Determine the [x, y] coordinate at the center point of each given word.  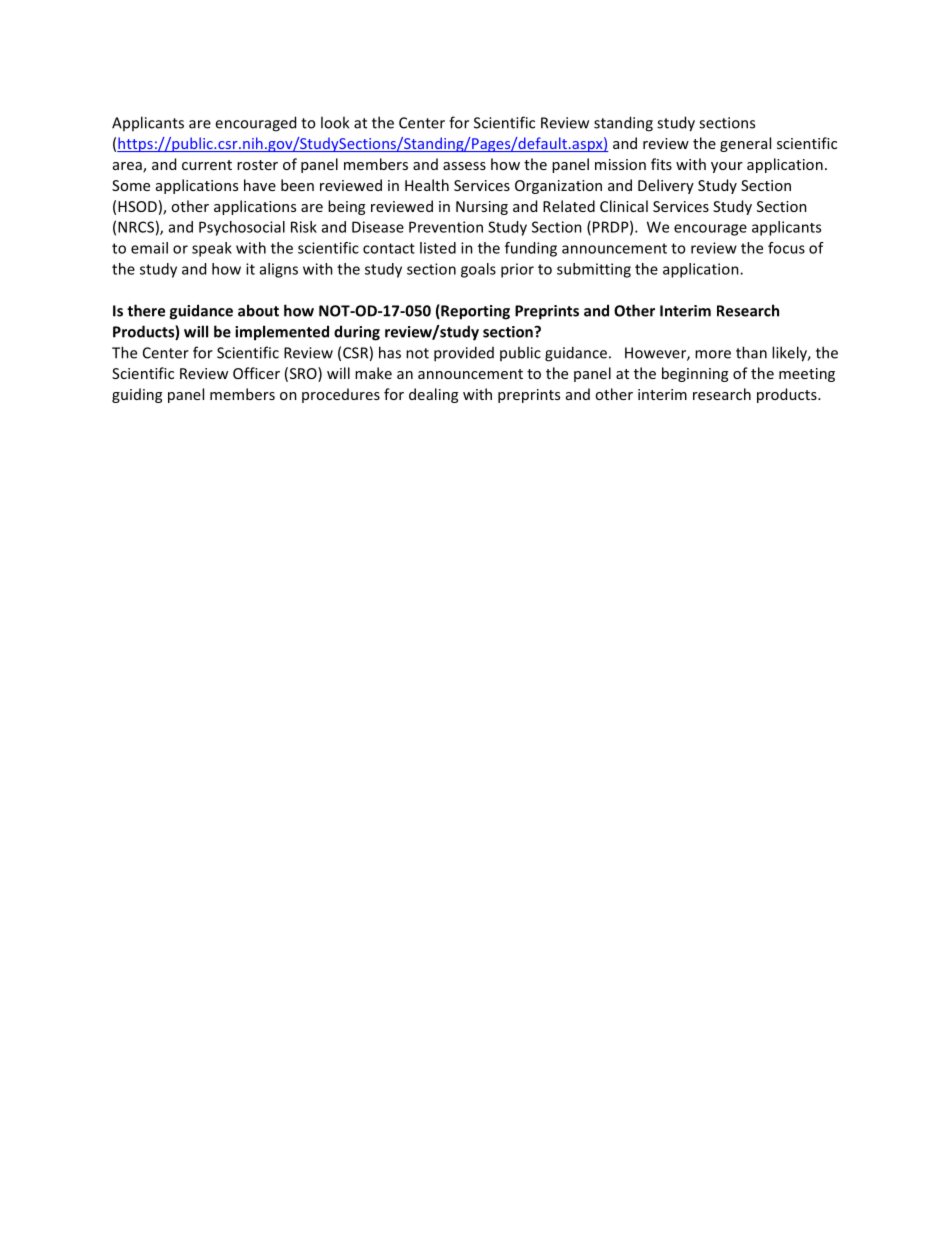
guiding [137, 395]
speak [212, 249]
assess [464, 166]
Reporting [474, 312]
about [258, 310]
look [335, 122]
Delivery [666, 186]
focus [786, 248]
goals [478, 270]
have [260, 185]
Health [427, 185]
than [751, 352]
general [745, 144]
